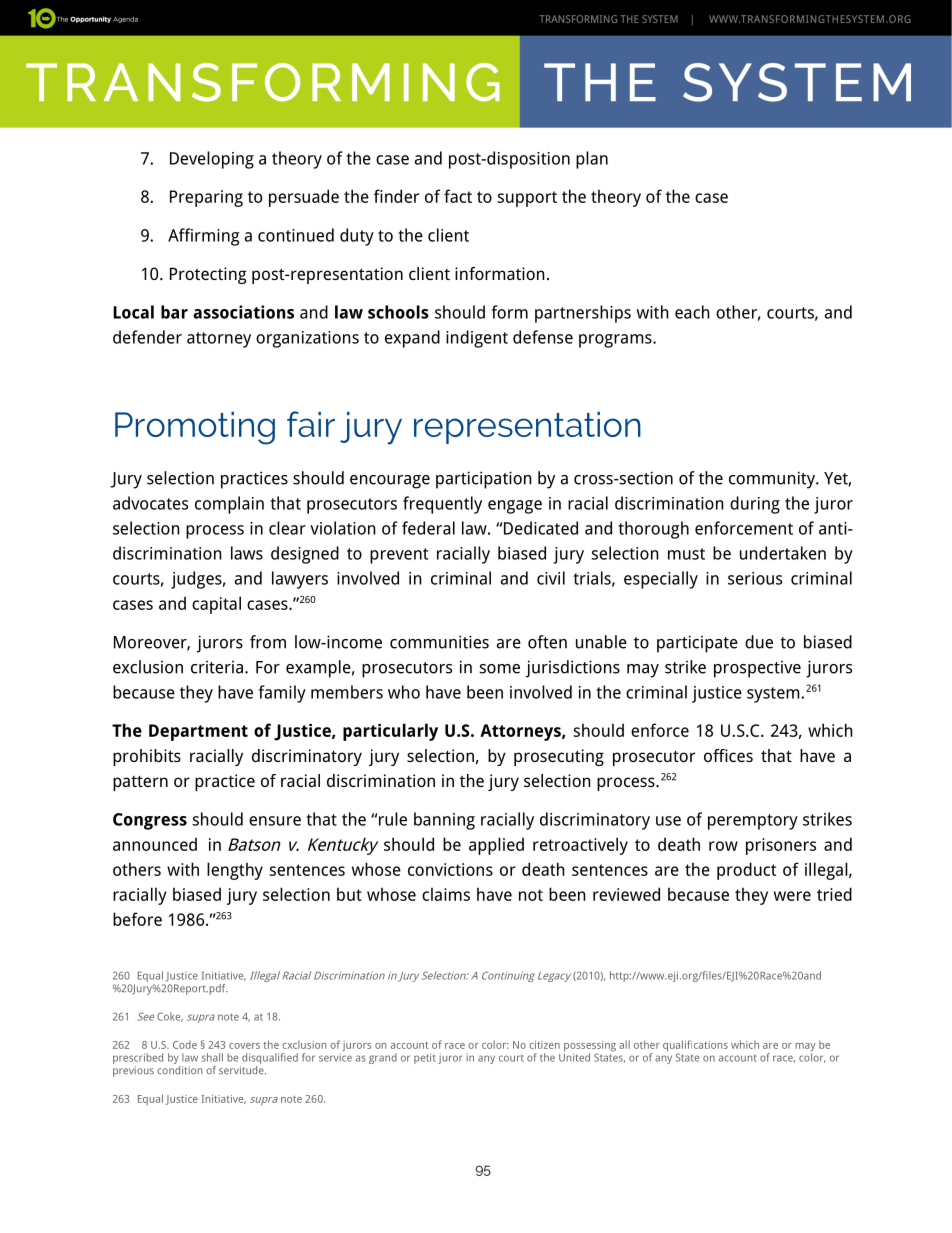  What do you see at coordinates (458, 196) in the document?
I see `fact` at bounding box center [458, 196].
